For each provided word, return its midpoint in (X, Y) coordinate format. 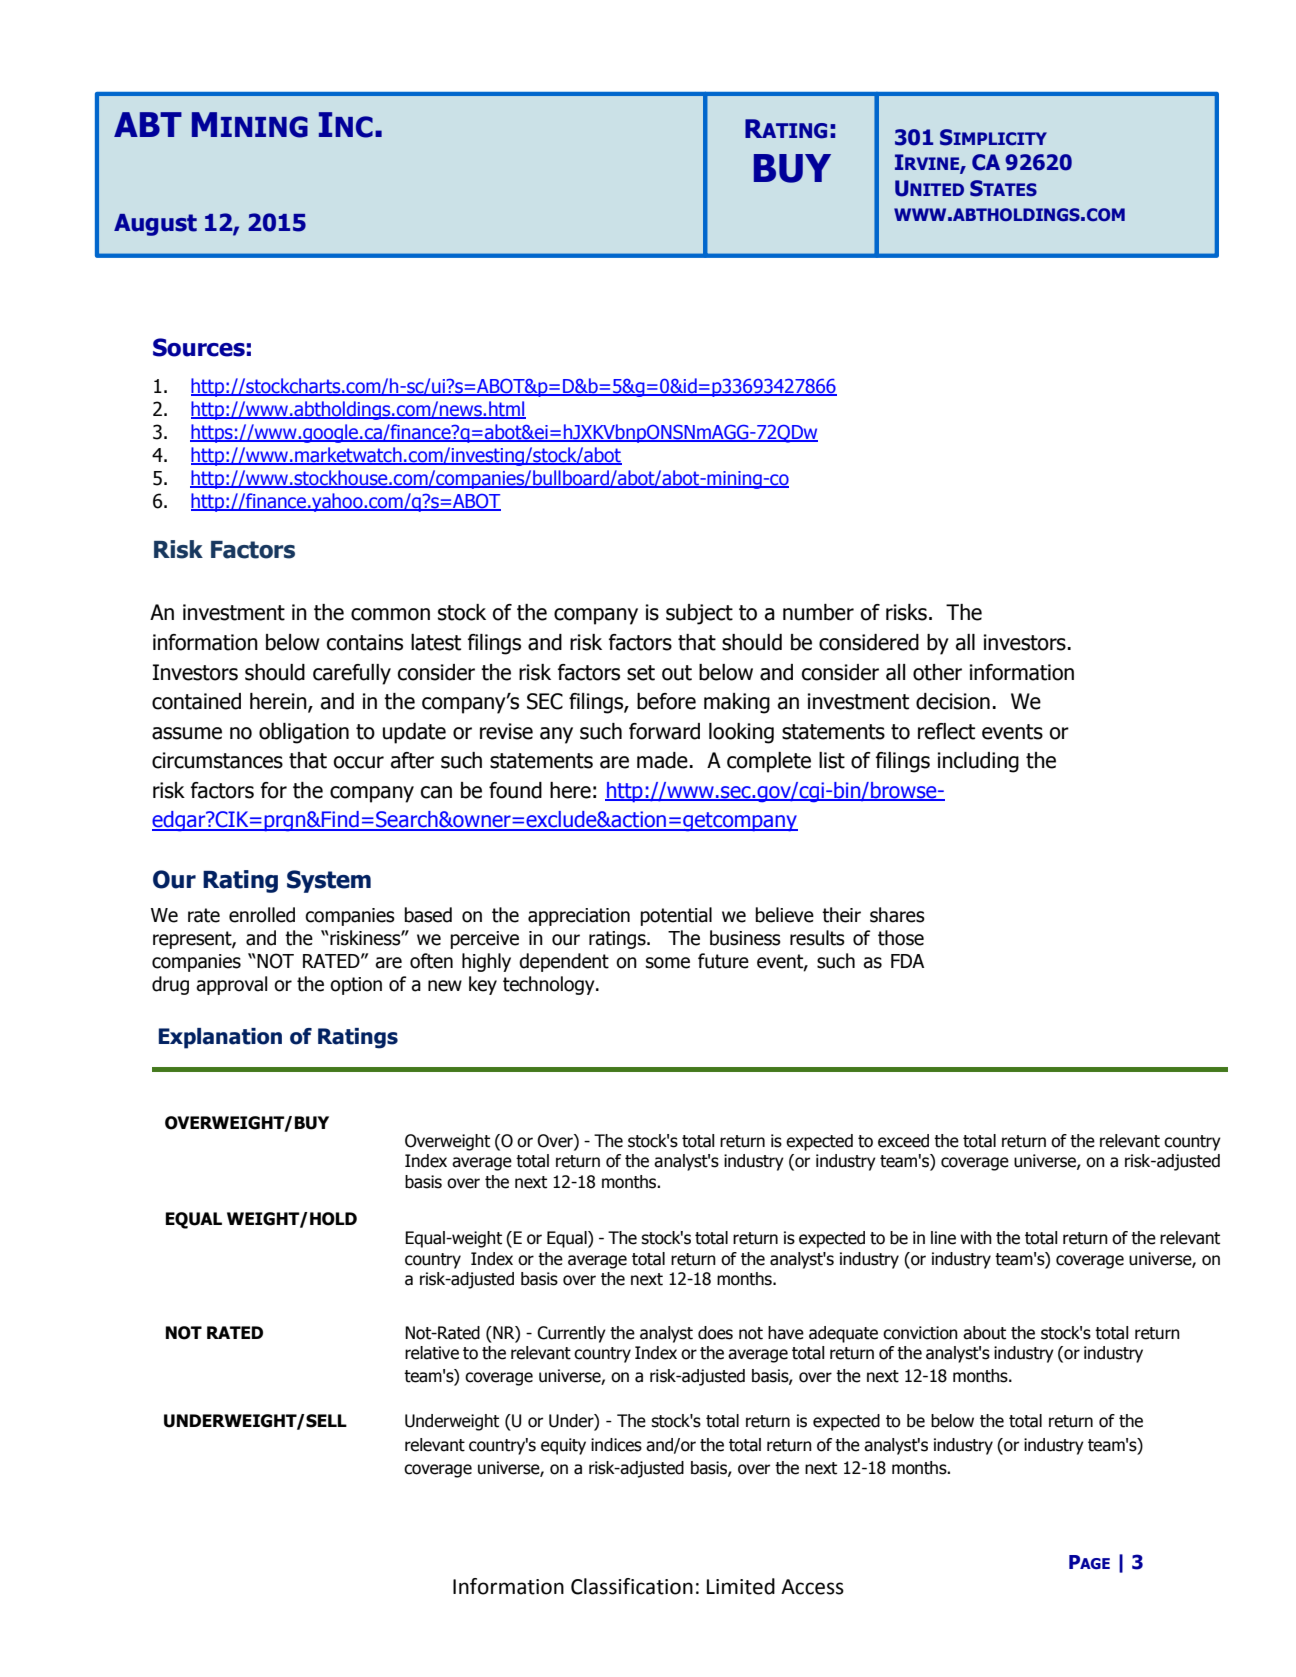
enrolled (262, 915)
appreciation (579, 917)
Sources (199, 347)
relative (432, 1353)
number (818, 612)
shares (897, 915)
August (155, 225)
